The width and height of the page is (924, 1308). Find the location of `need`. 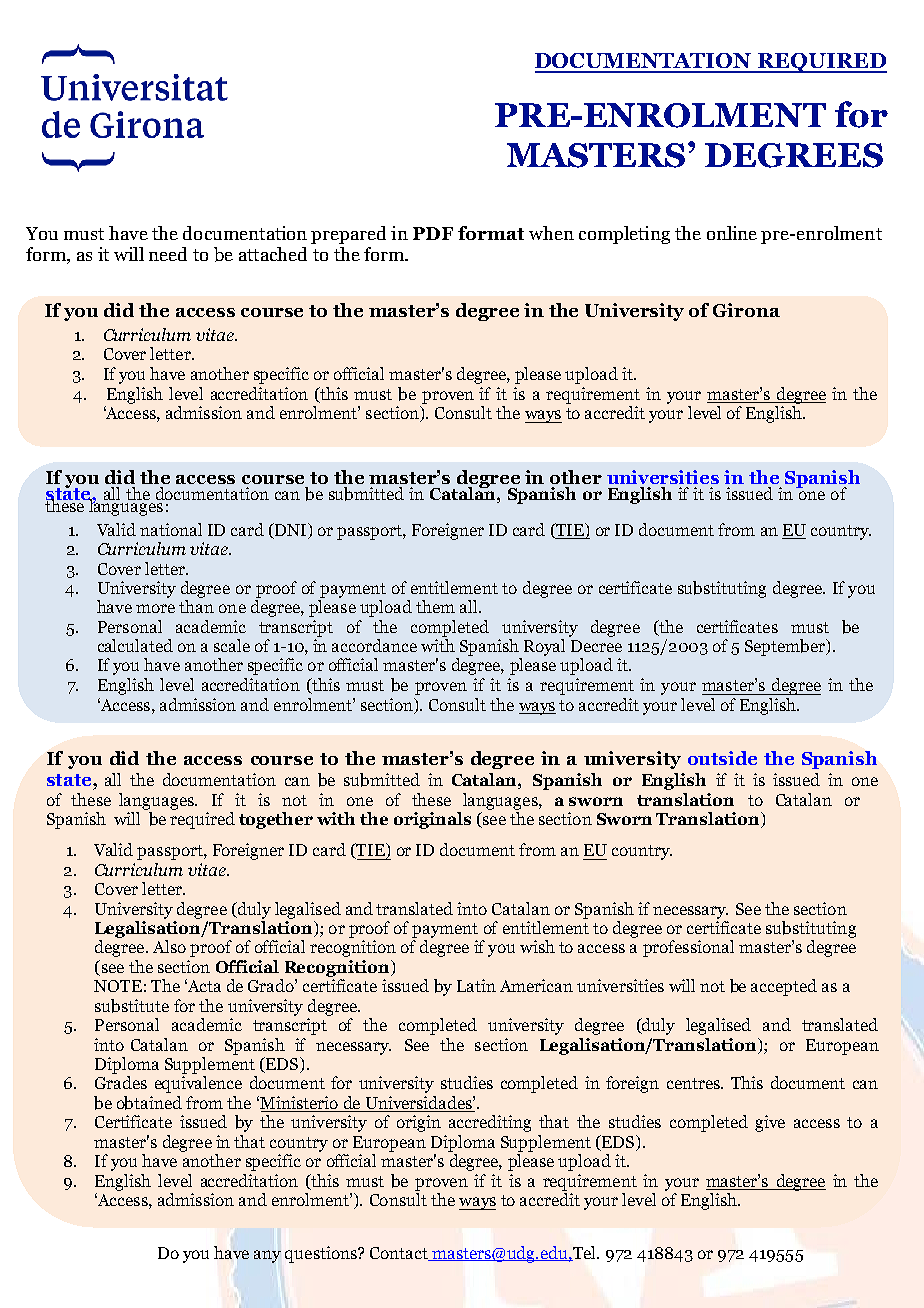

need is located at coordinates (168, 254).
